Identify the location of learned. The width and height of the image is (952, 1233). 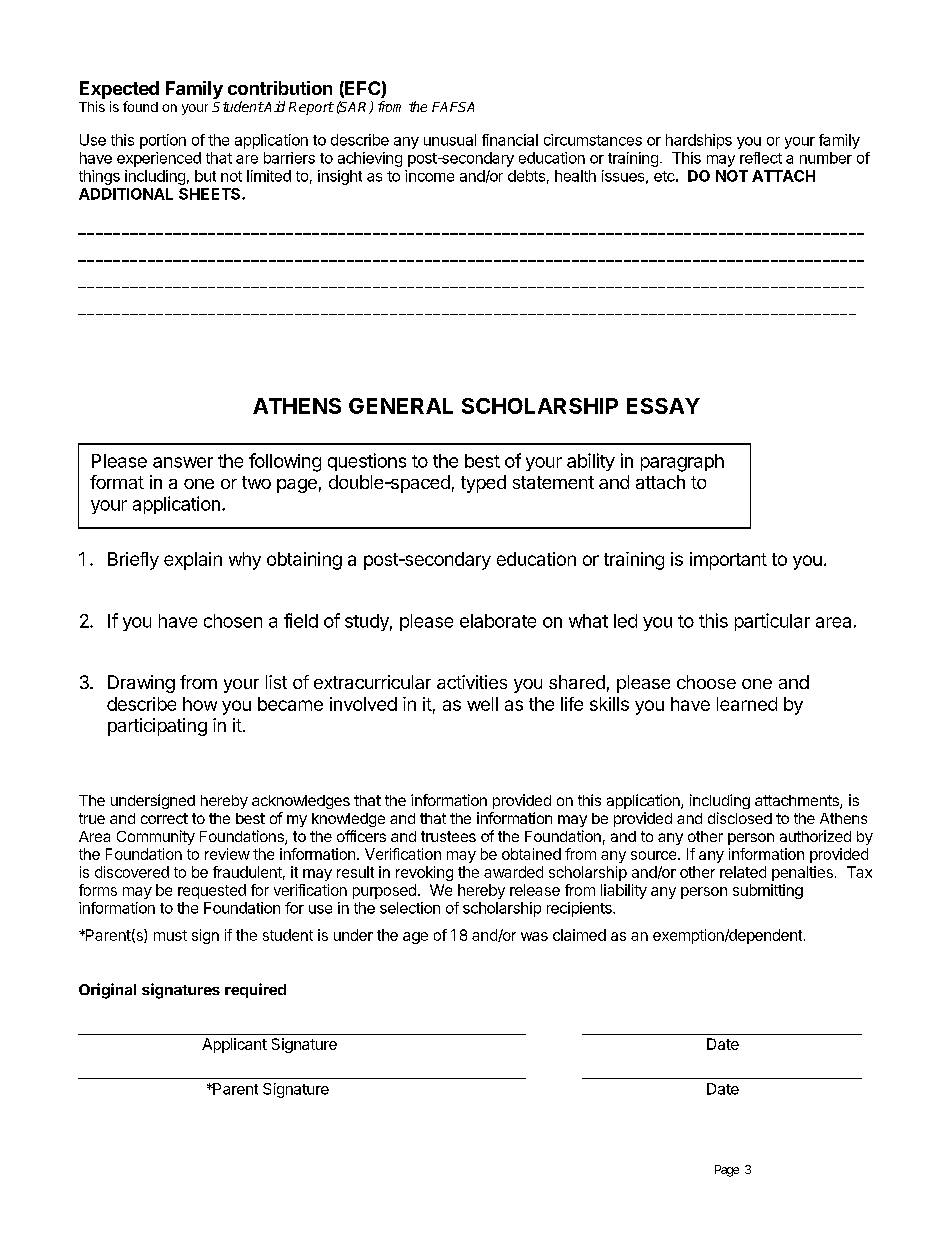
(747, 704).
